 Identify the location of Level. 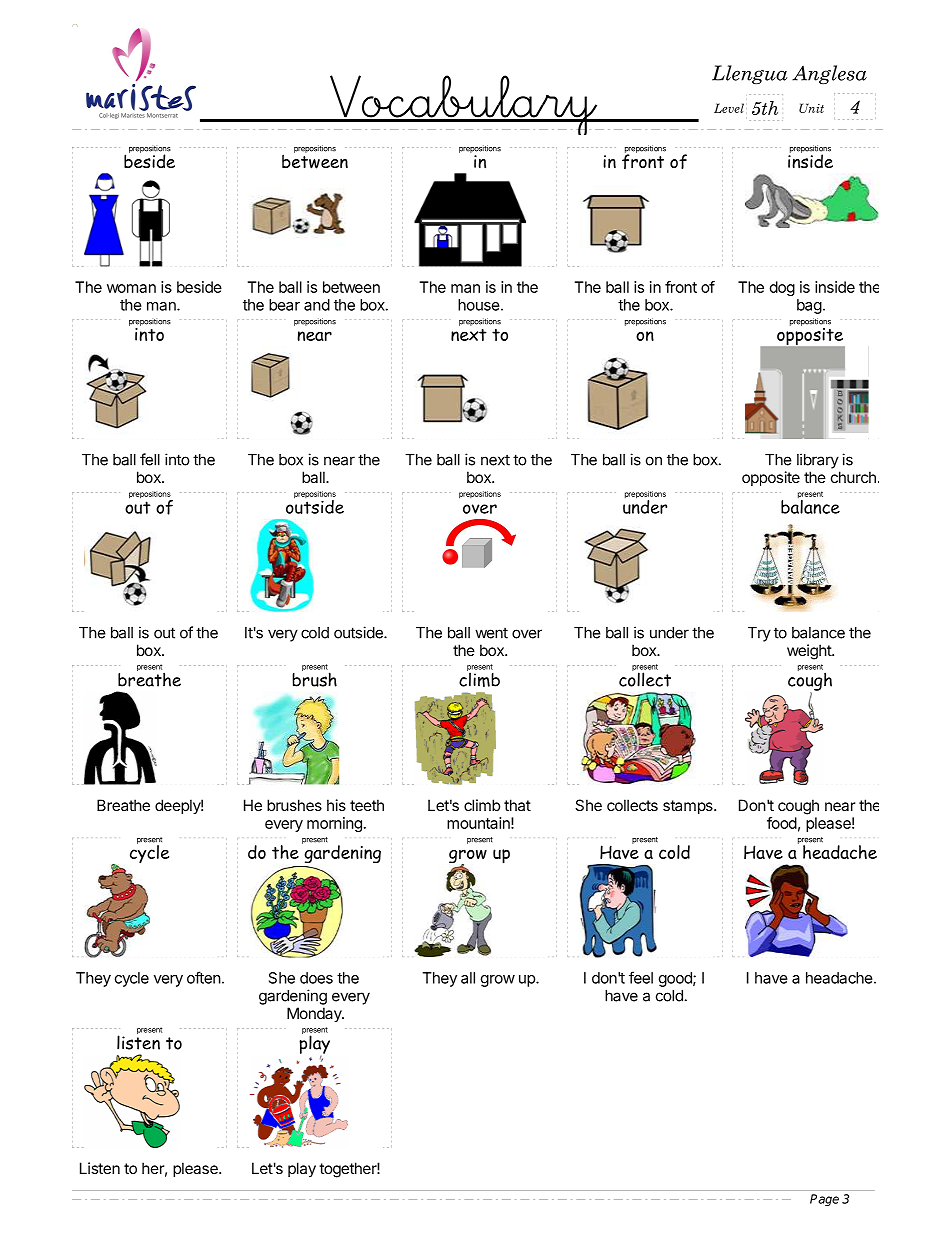
(729, 108).
